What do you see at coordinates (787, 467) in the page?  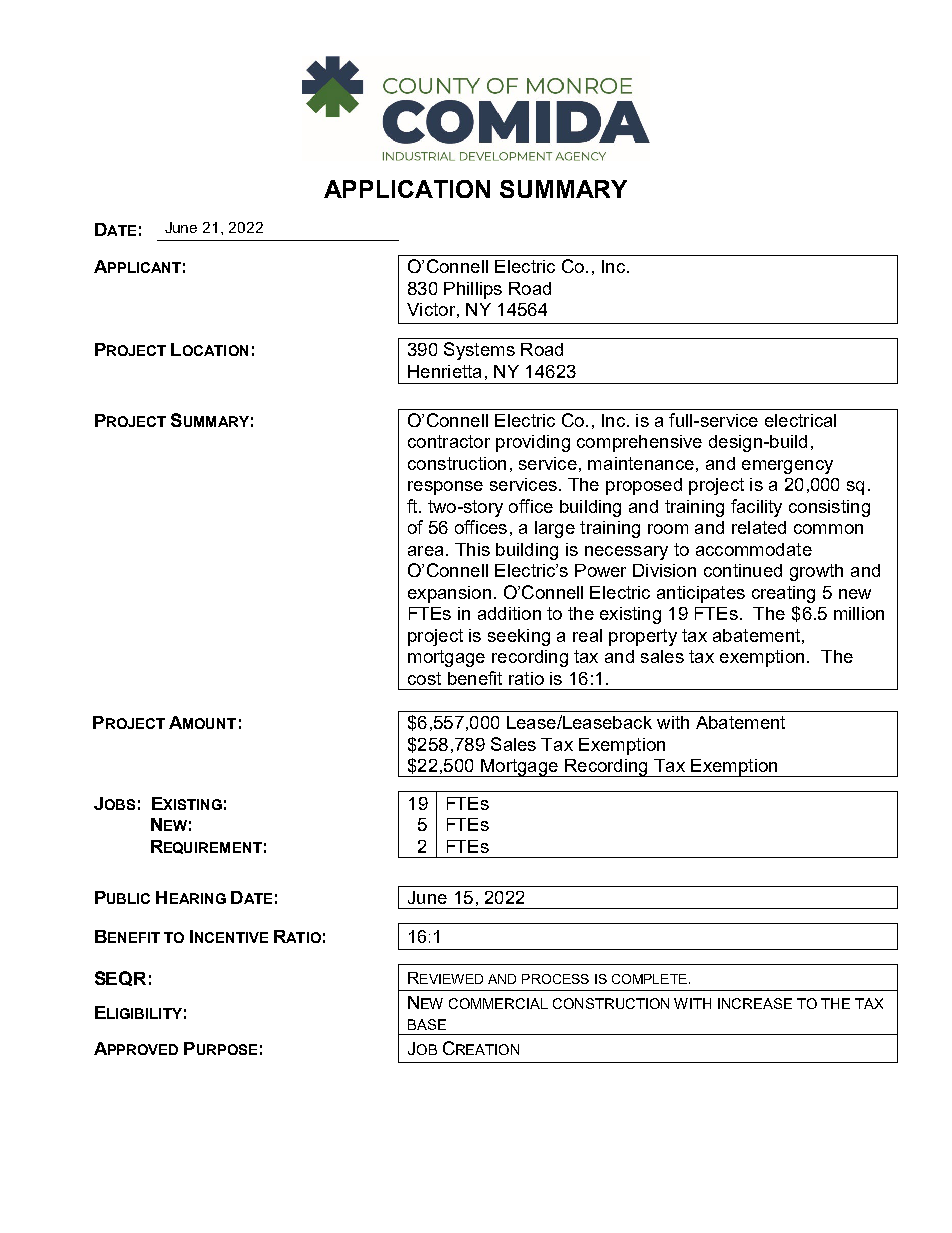 I see `emergency` at bounding box center [787, 467].
